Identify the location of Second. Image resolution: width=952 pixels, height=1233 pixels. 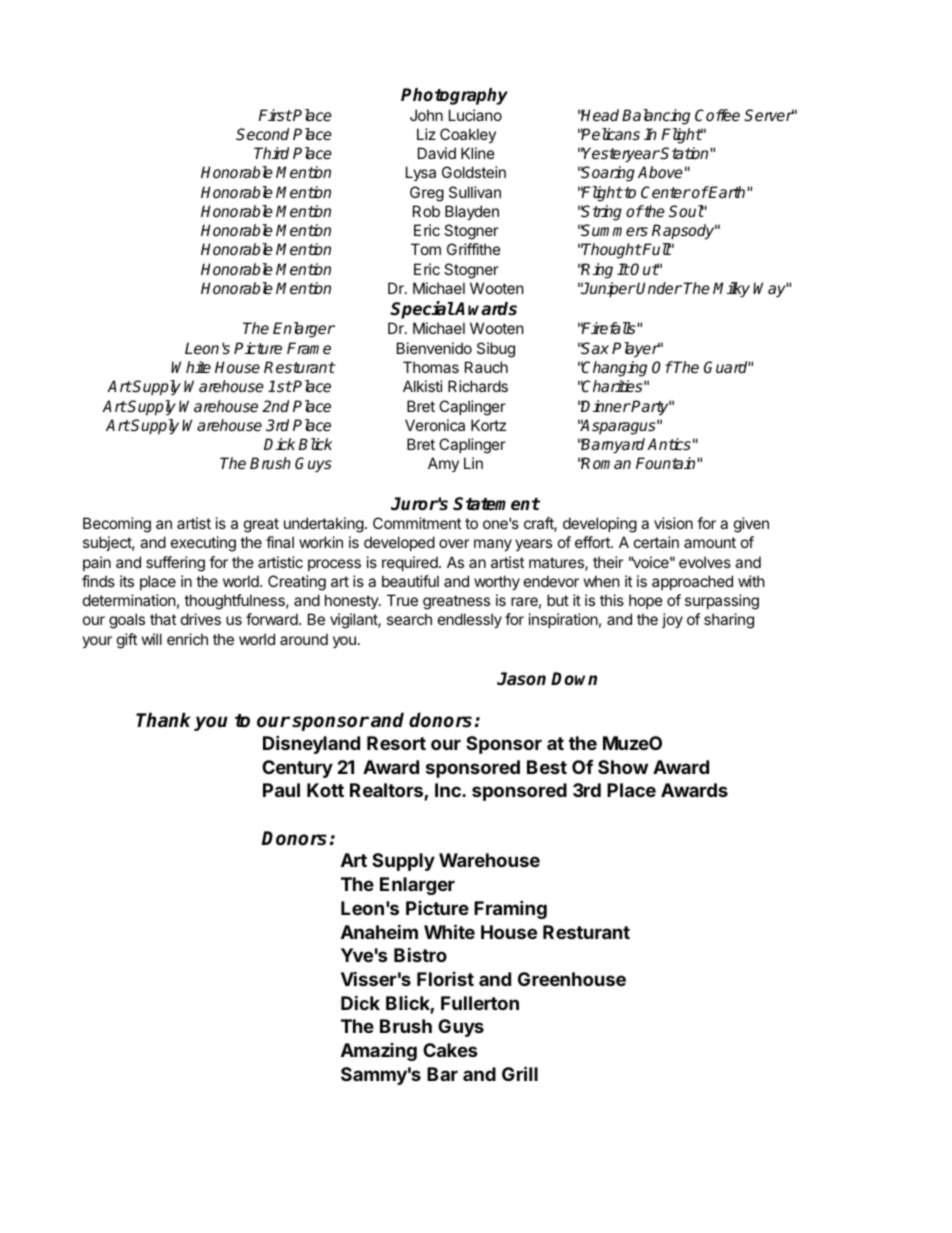
(262, 134).
